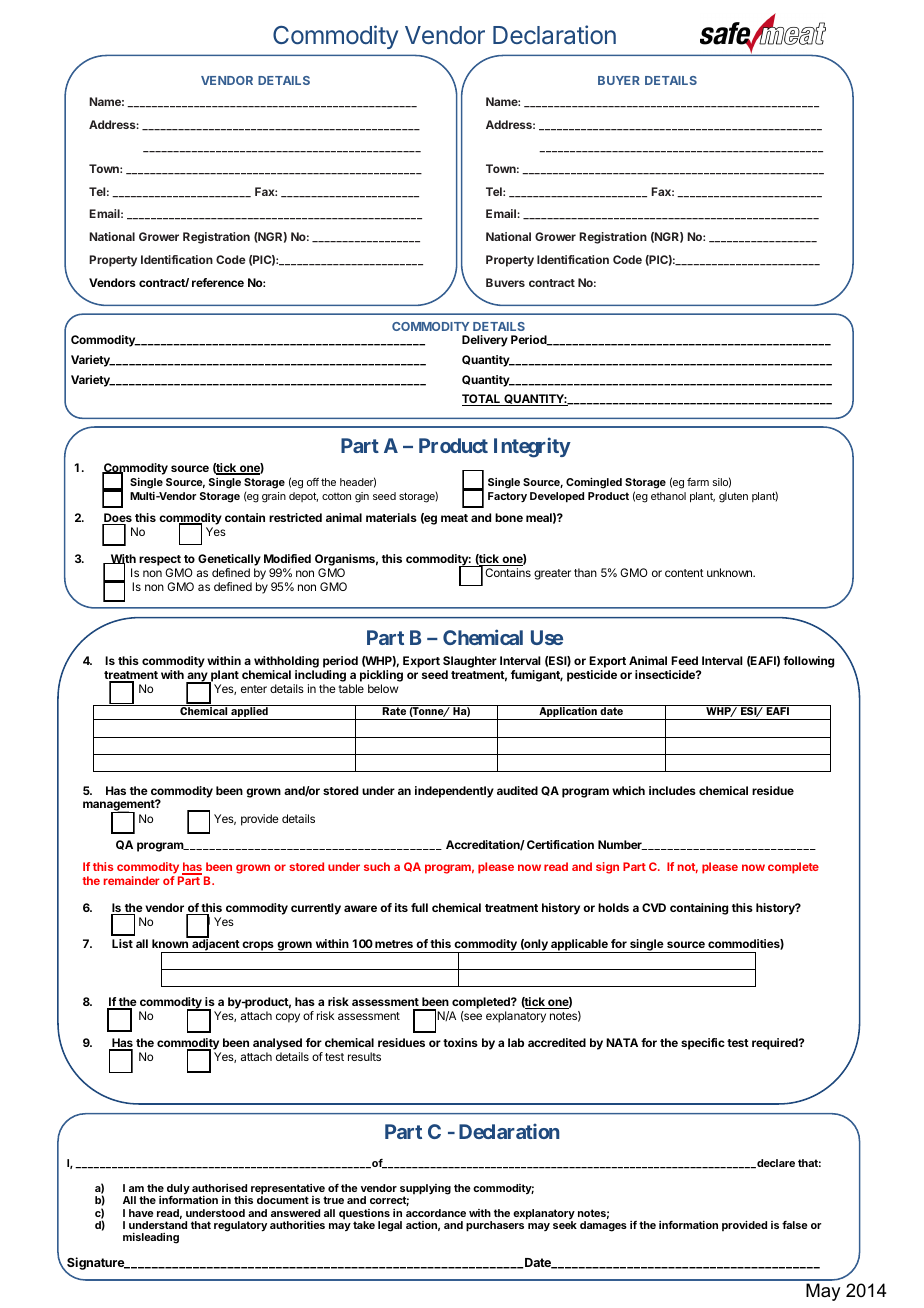 Image resolution: width=924 pixels, height=1308 pixels. What do you see at coordinates (795, 1225) in the screenshot?
I see `false` at bounding box center [795, 1225].
